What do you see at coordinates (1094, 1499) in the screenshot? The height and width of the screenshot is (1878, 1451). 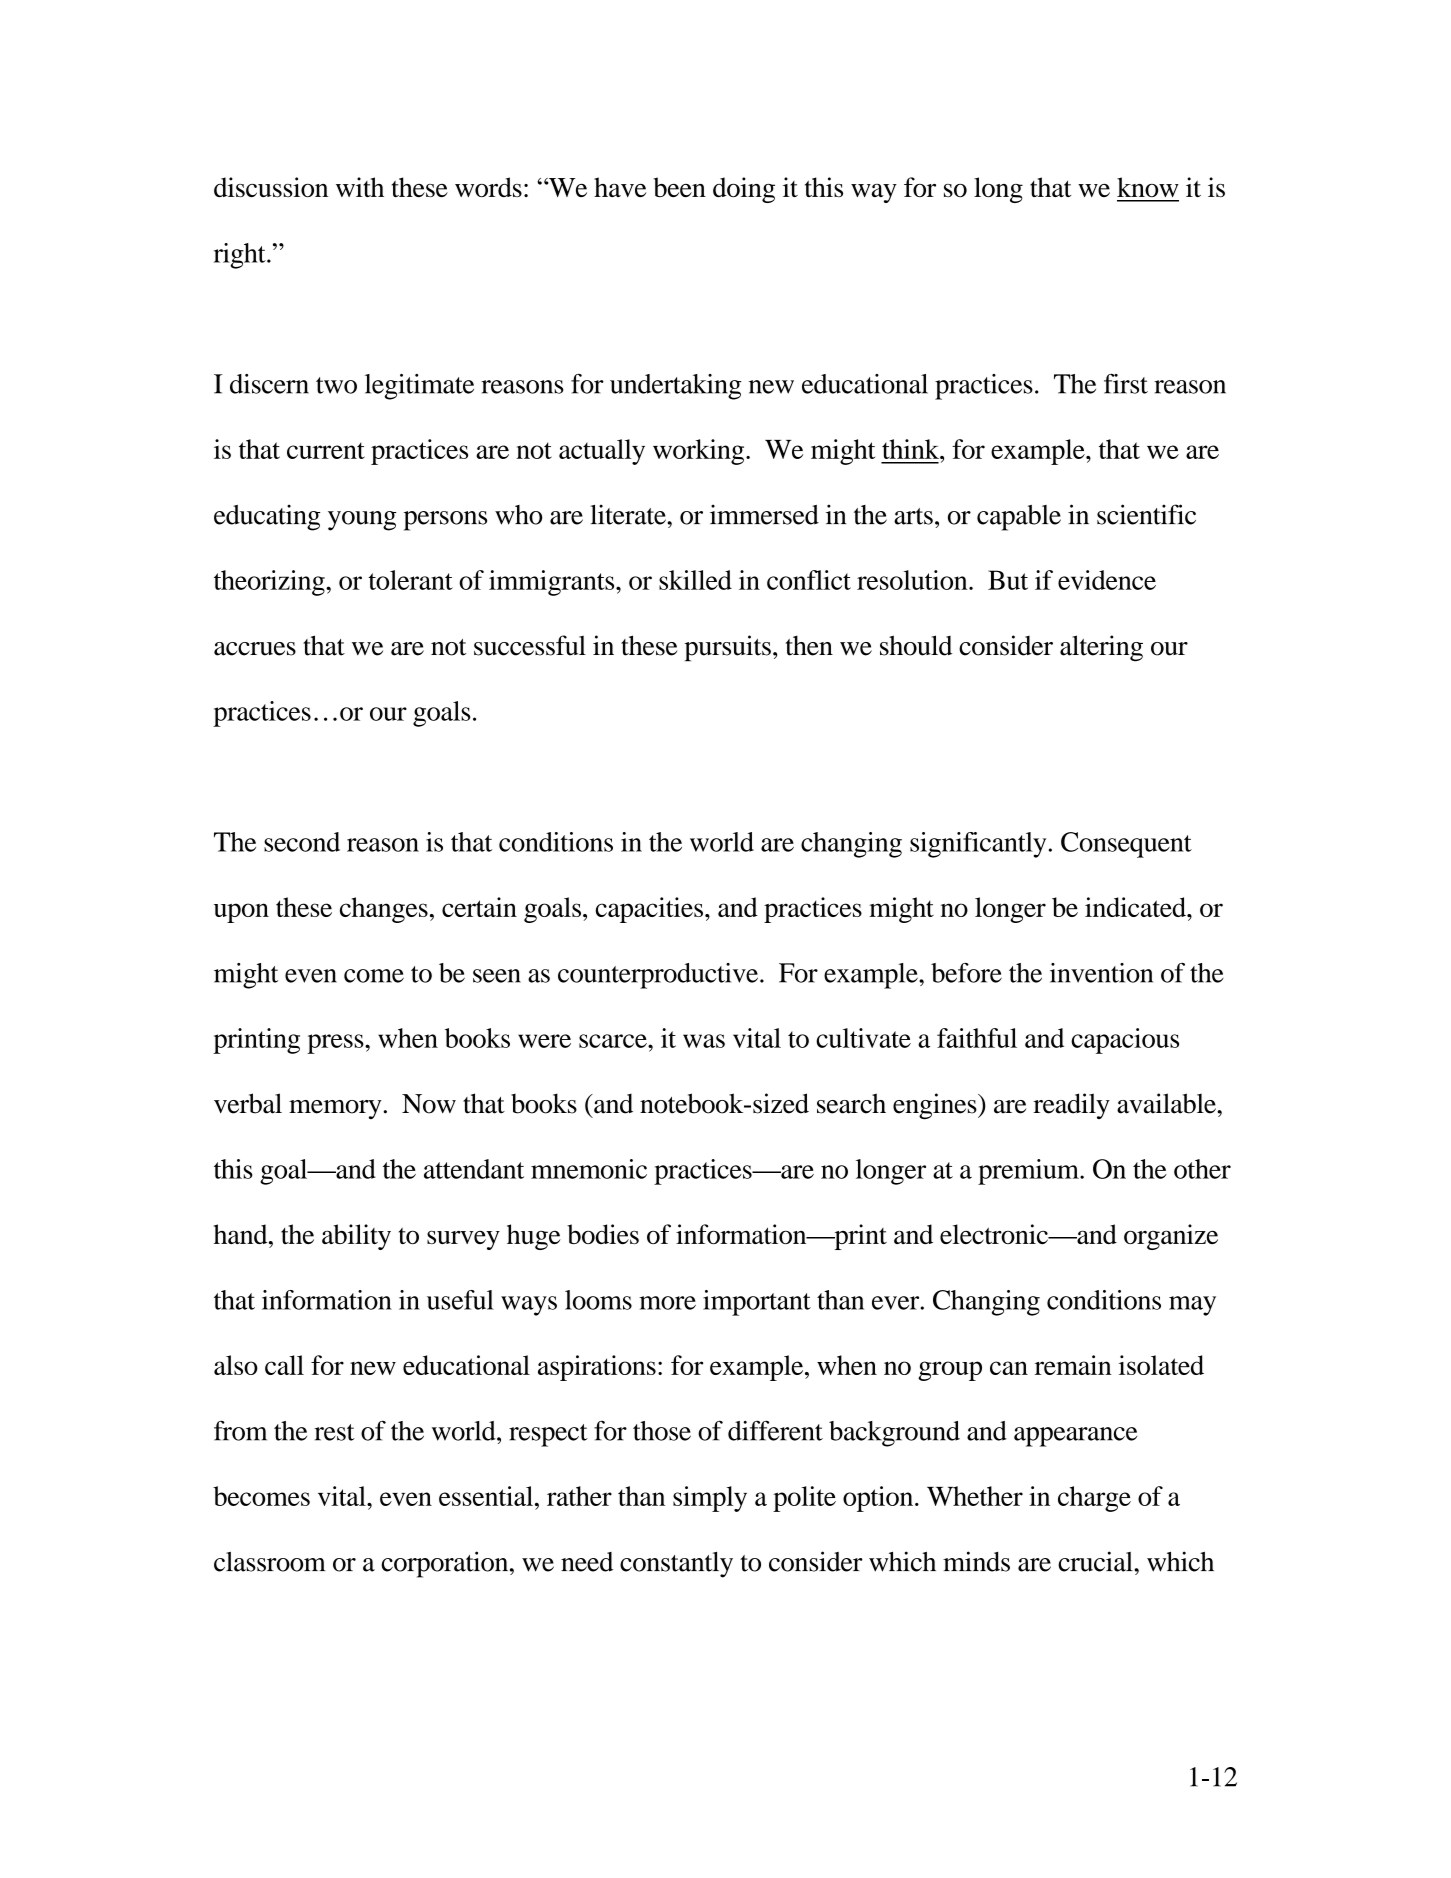 I see `charge` at bounding box center [1094, 1499].
